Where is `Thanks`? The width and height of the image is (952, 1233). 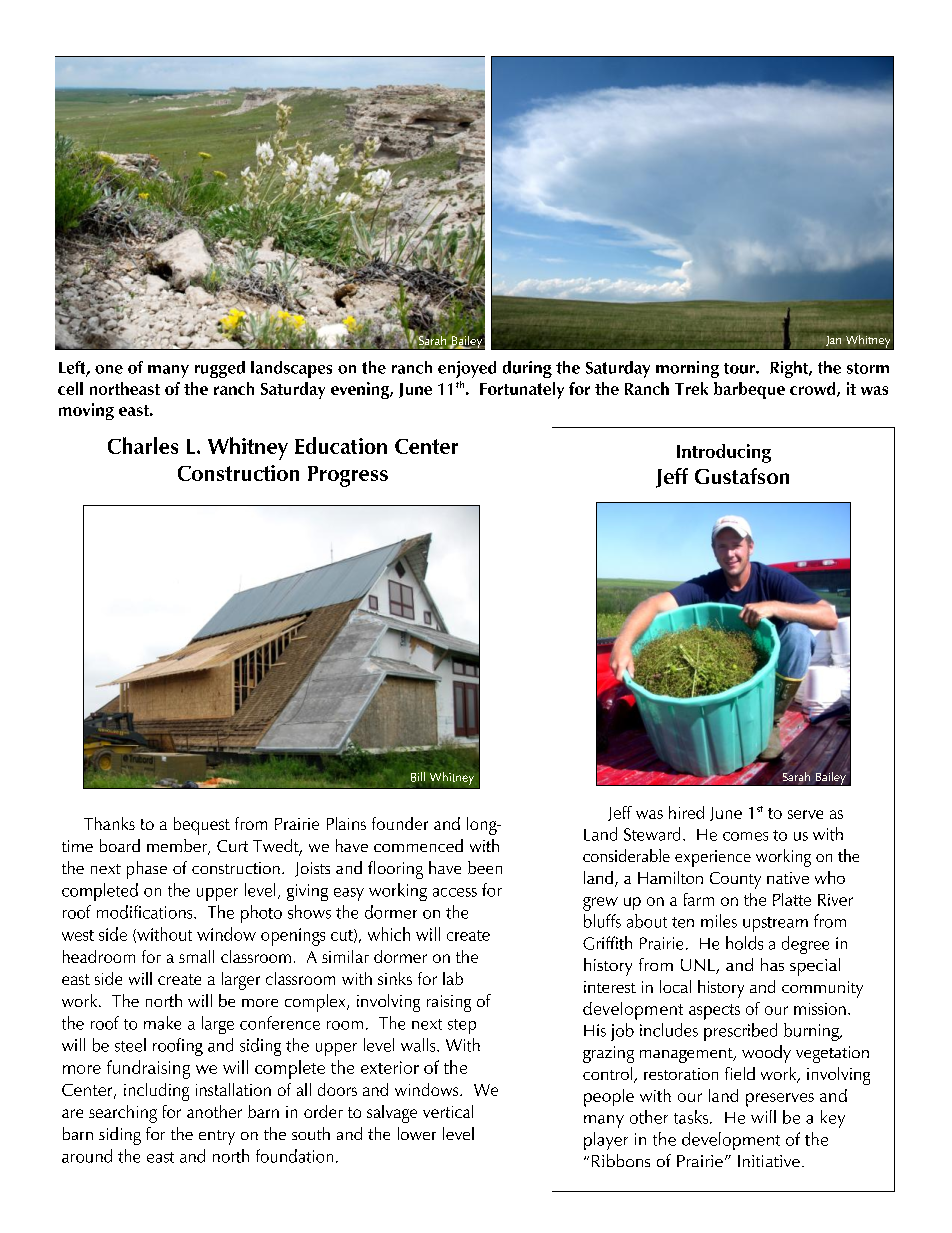
Thanks is located at coordinates (109, 823).
